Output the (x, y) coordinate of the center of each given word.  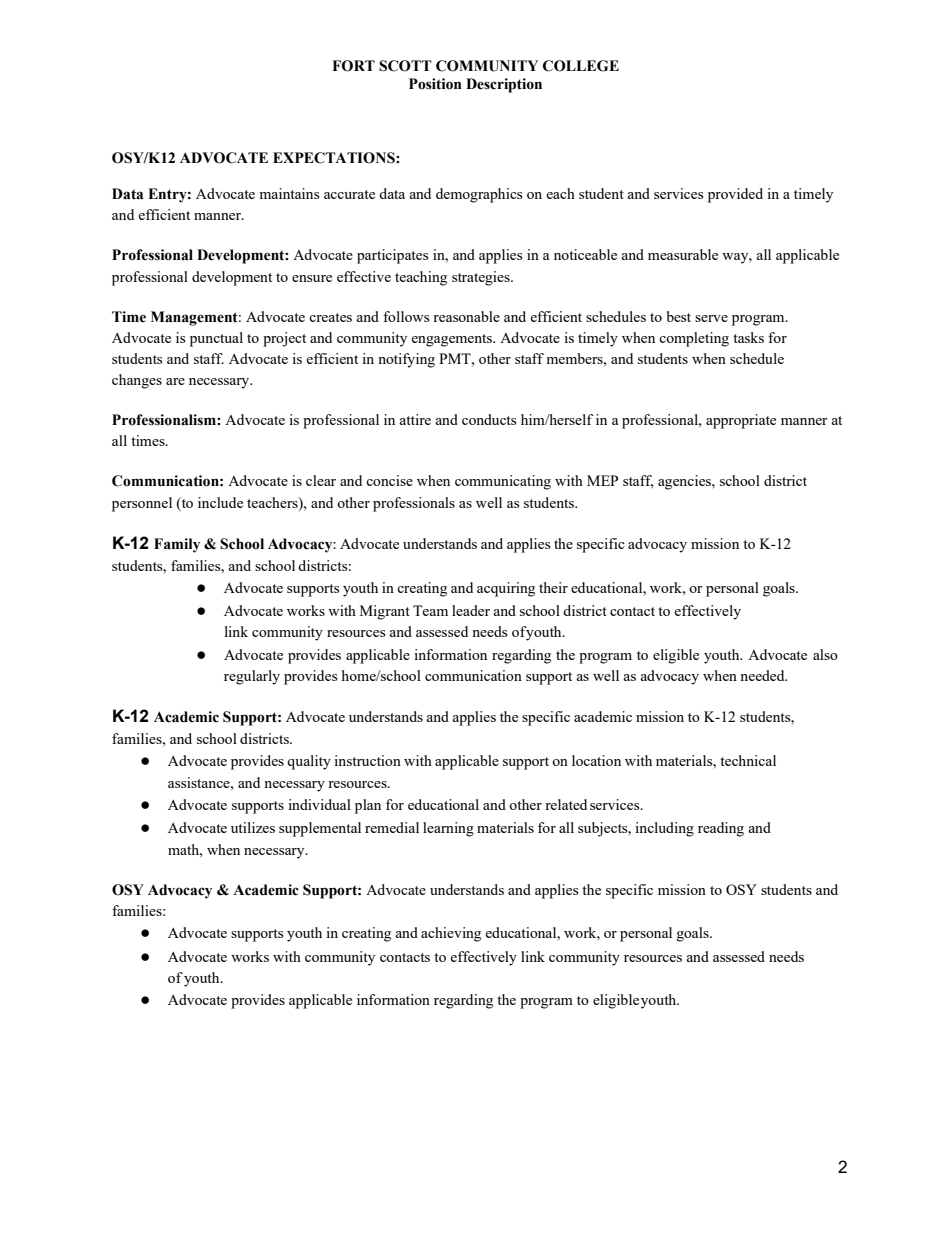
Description (504, 85)
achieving (451, 934)
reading (721, 829)
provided (735, 195)
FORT (353, 66)
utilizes (253, 827)
